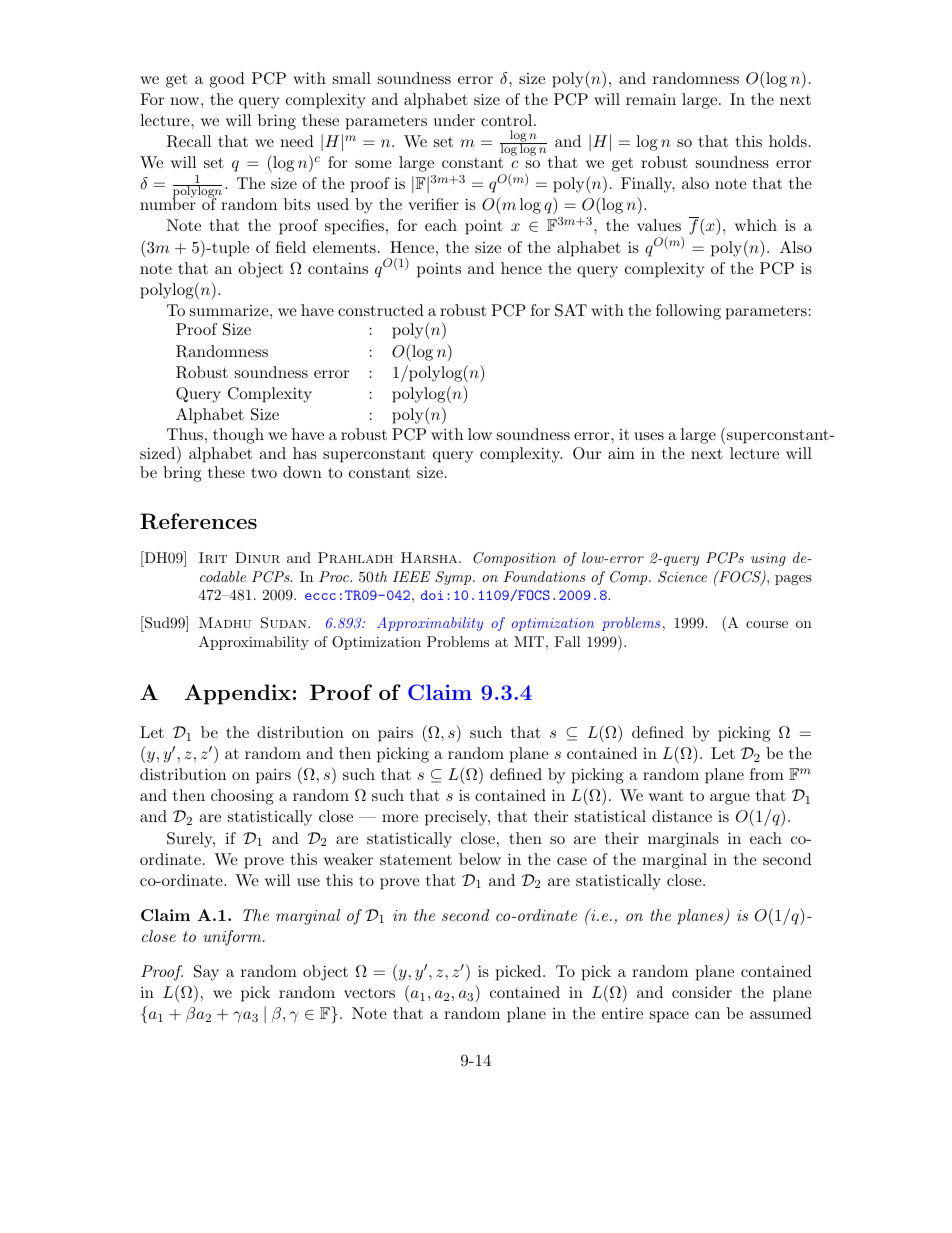 Image resolution: width=952 pixels, height=1233 pixels. Describe the element at coordinates (206, 973) in the image. I see `Say` at that location.
